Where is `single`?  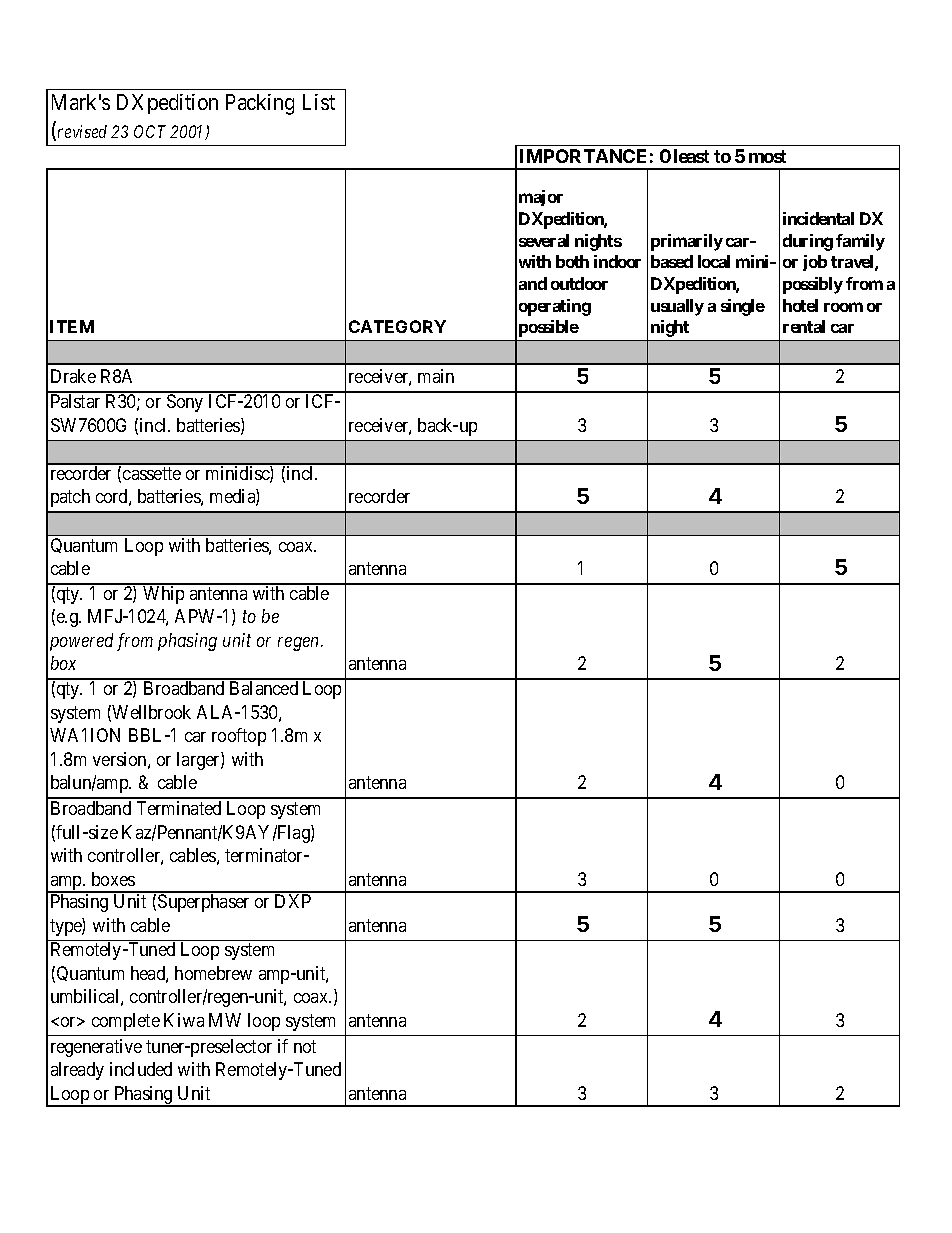
single is located at coordinates (743, 307).
